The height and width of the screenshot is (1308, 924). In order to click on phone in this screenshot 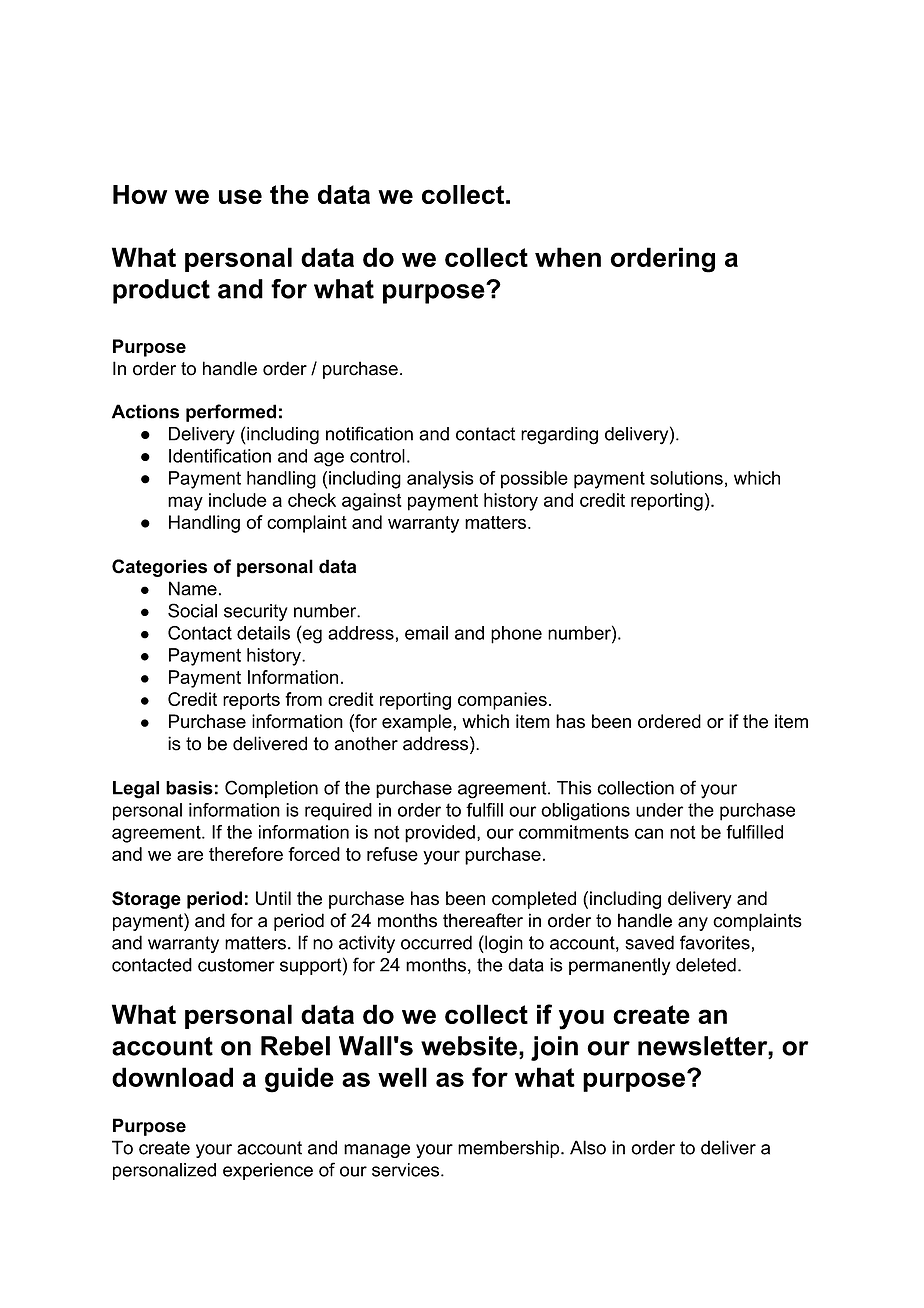, I will do `click(516, 635)`.
